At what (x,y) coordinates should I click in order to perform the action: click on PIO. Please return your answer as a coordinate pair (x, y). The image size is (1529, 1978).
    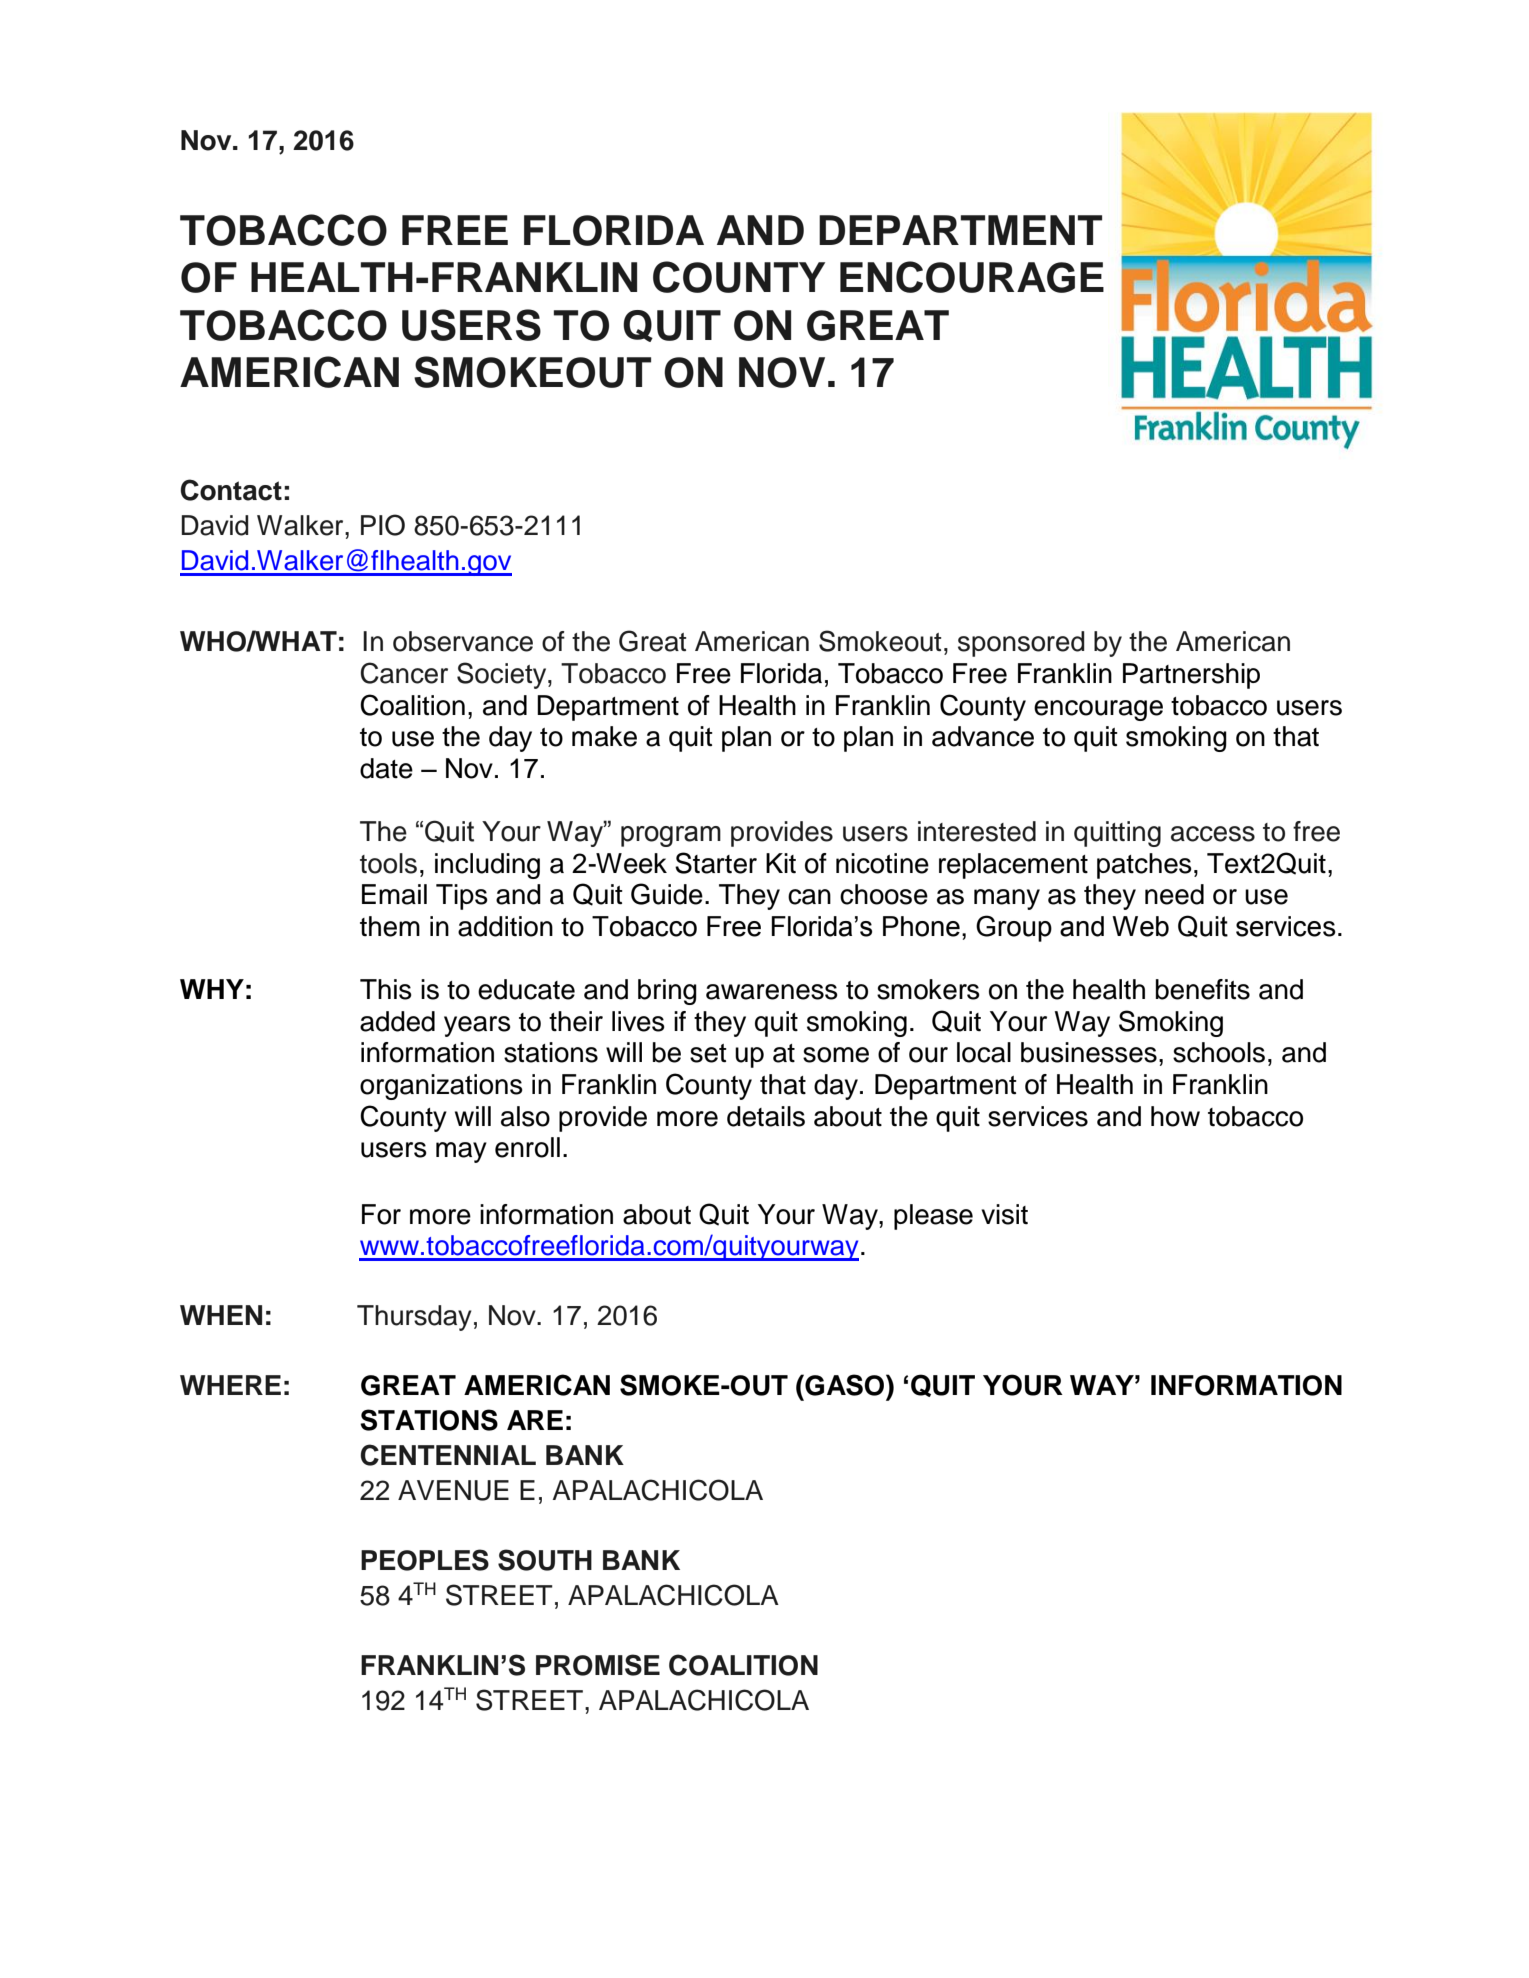
    Looking at the image, I should click on (383, 525).
